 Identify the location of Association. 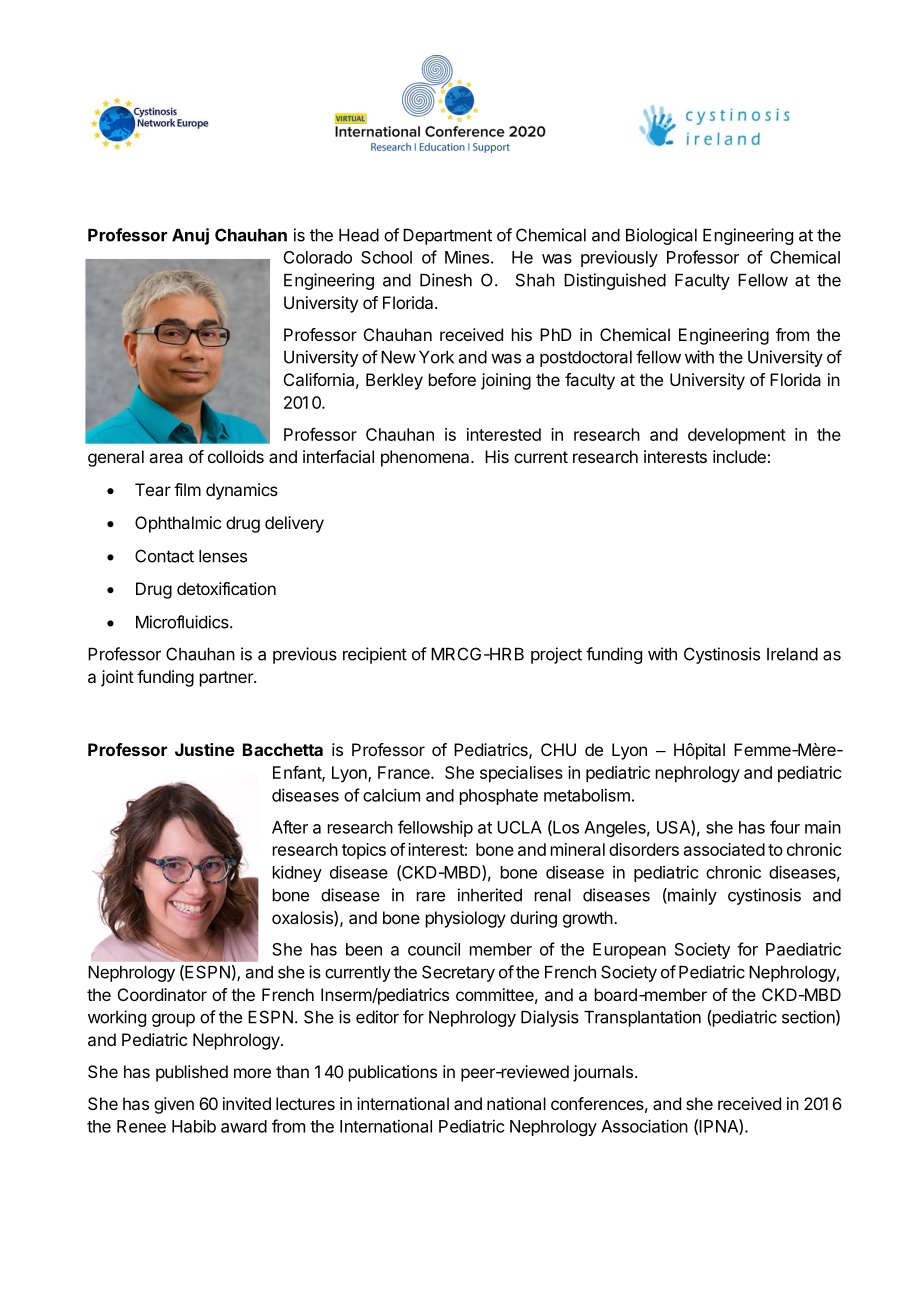
(644, 1126).
